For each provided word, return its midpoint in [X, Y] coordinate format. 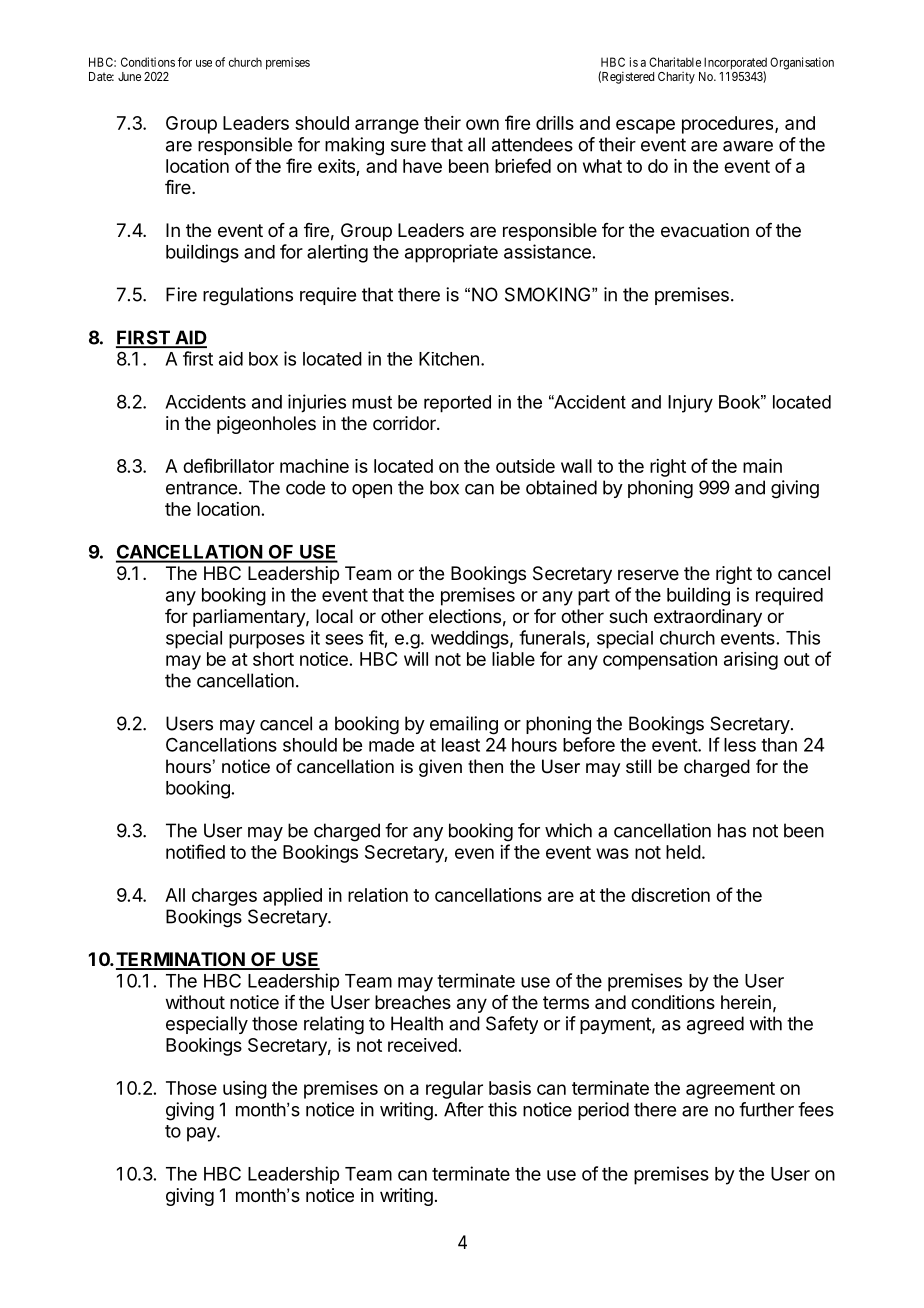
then [485, 766]
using [245, 1090]
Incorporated [735, 64]
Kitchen [449, 359]
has [732, 830]
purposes [267, 641]
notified [195, 851]
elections [465, 616]
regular [454, 1090]
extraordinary [708, 618]
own [482, 124]
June [129, 76]
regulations [248, 296]
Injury [690, 404]
